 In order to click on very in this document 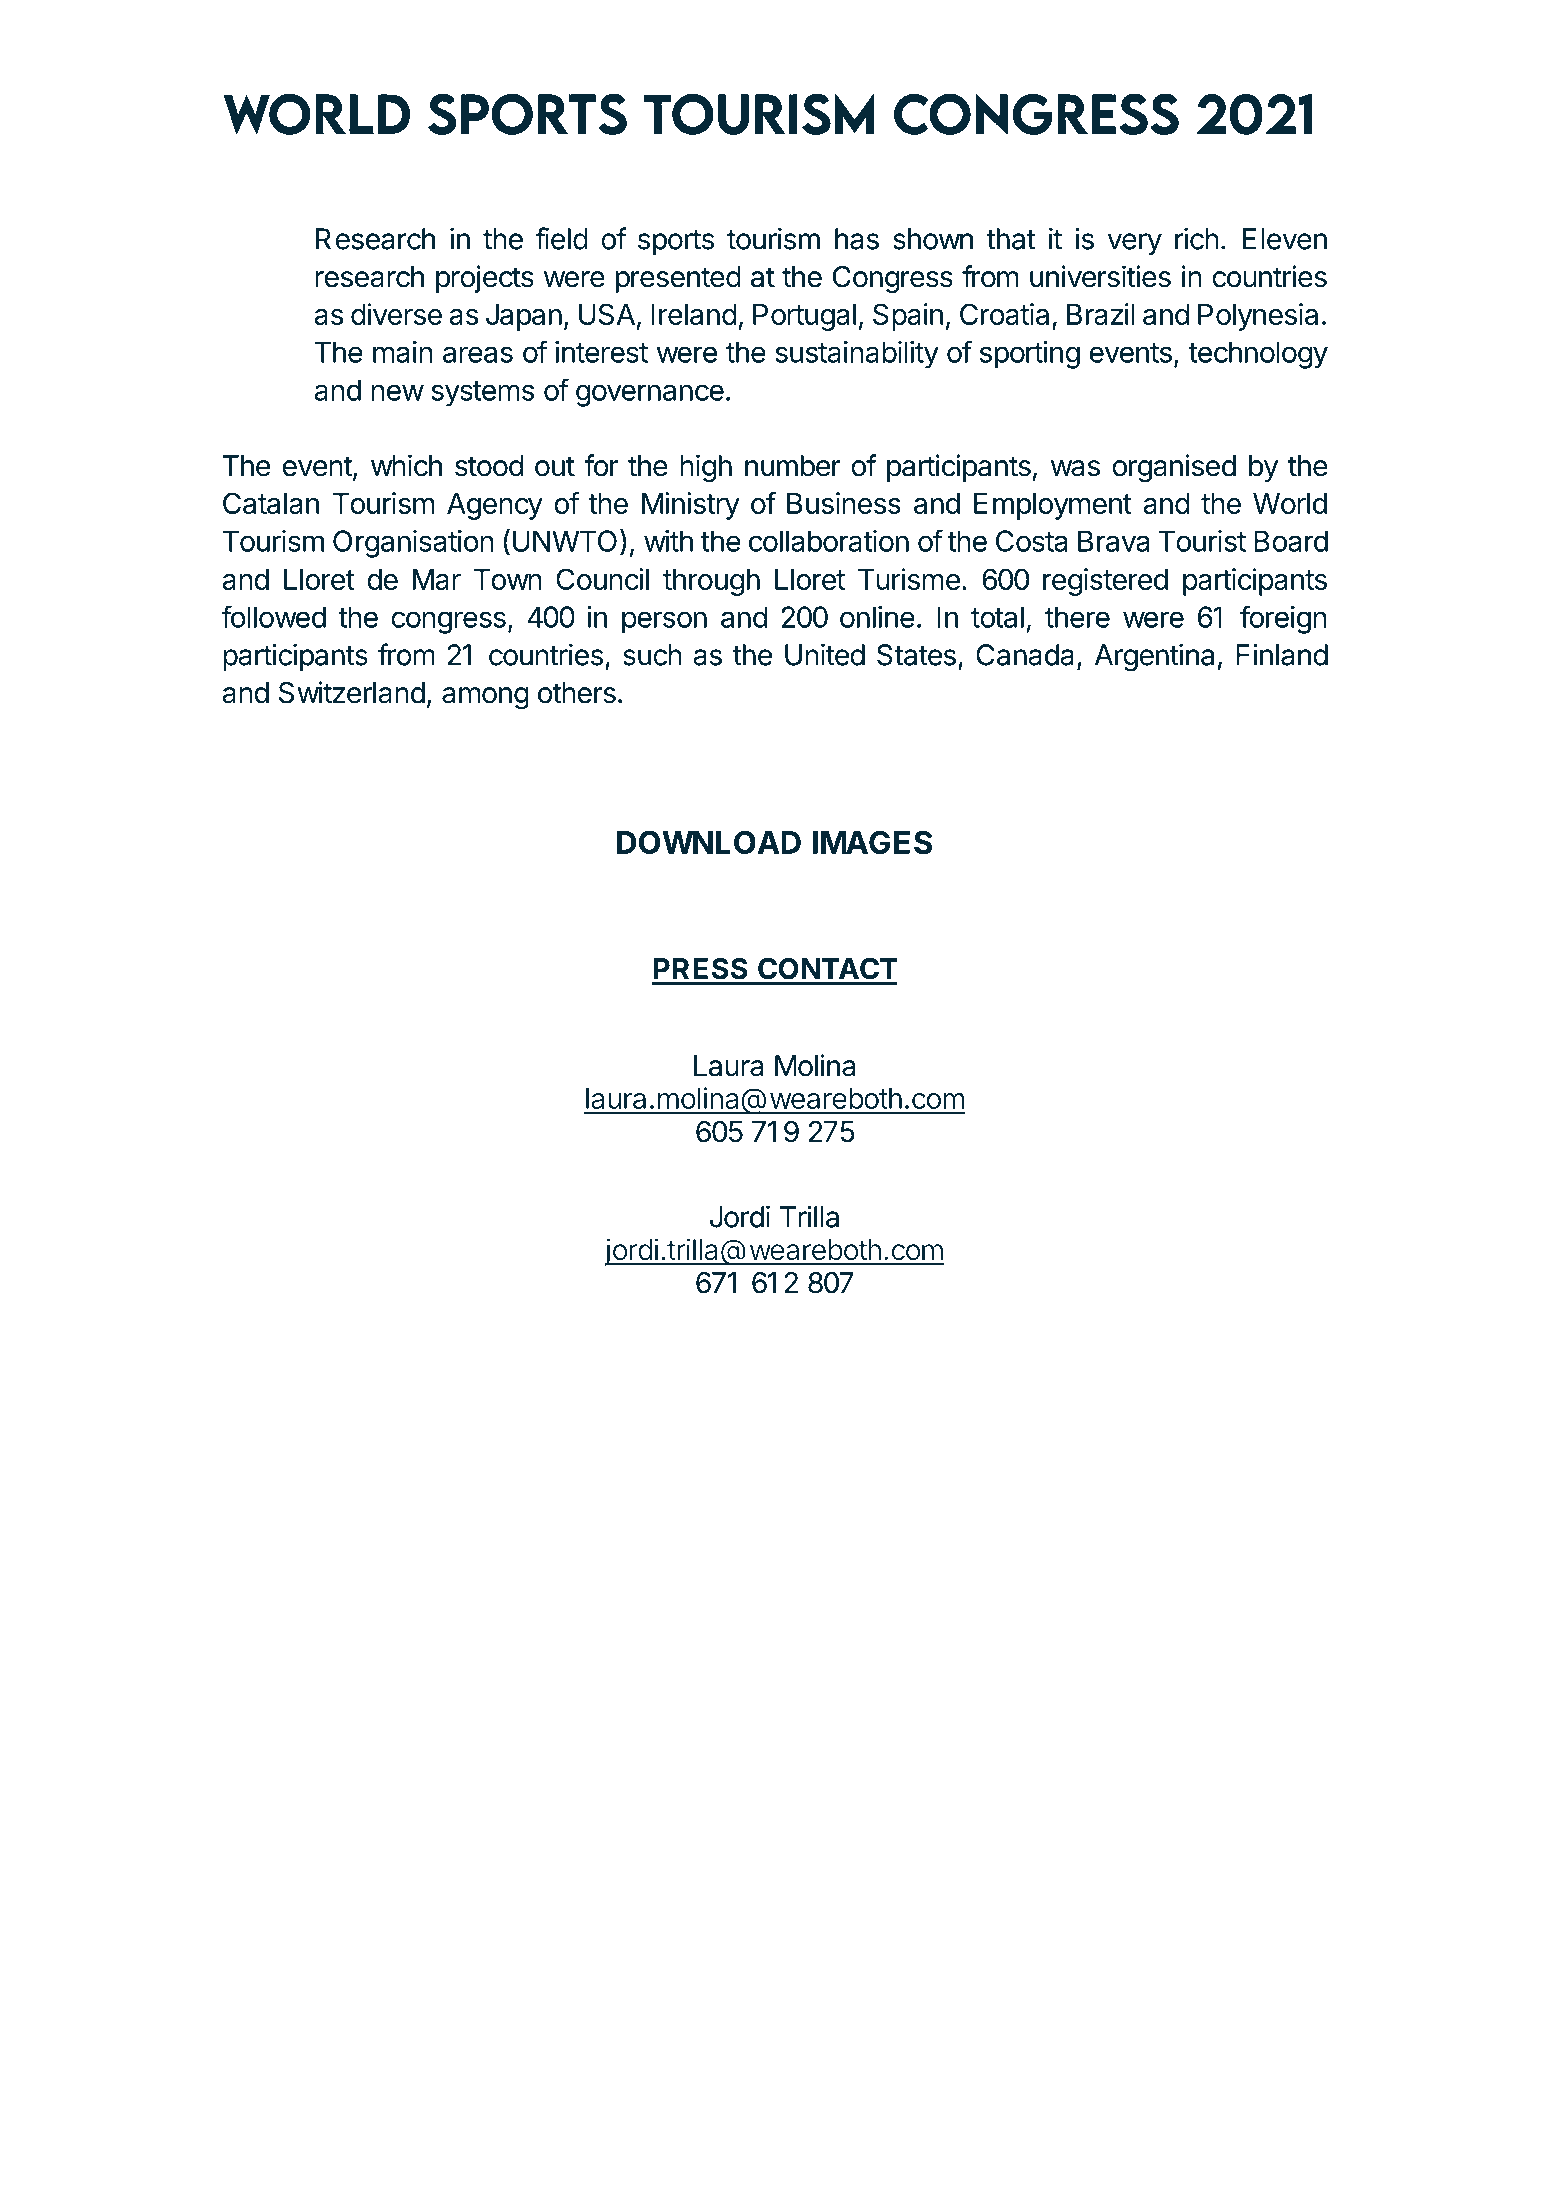, I will do `click(1135, 244)`.
